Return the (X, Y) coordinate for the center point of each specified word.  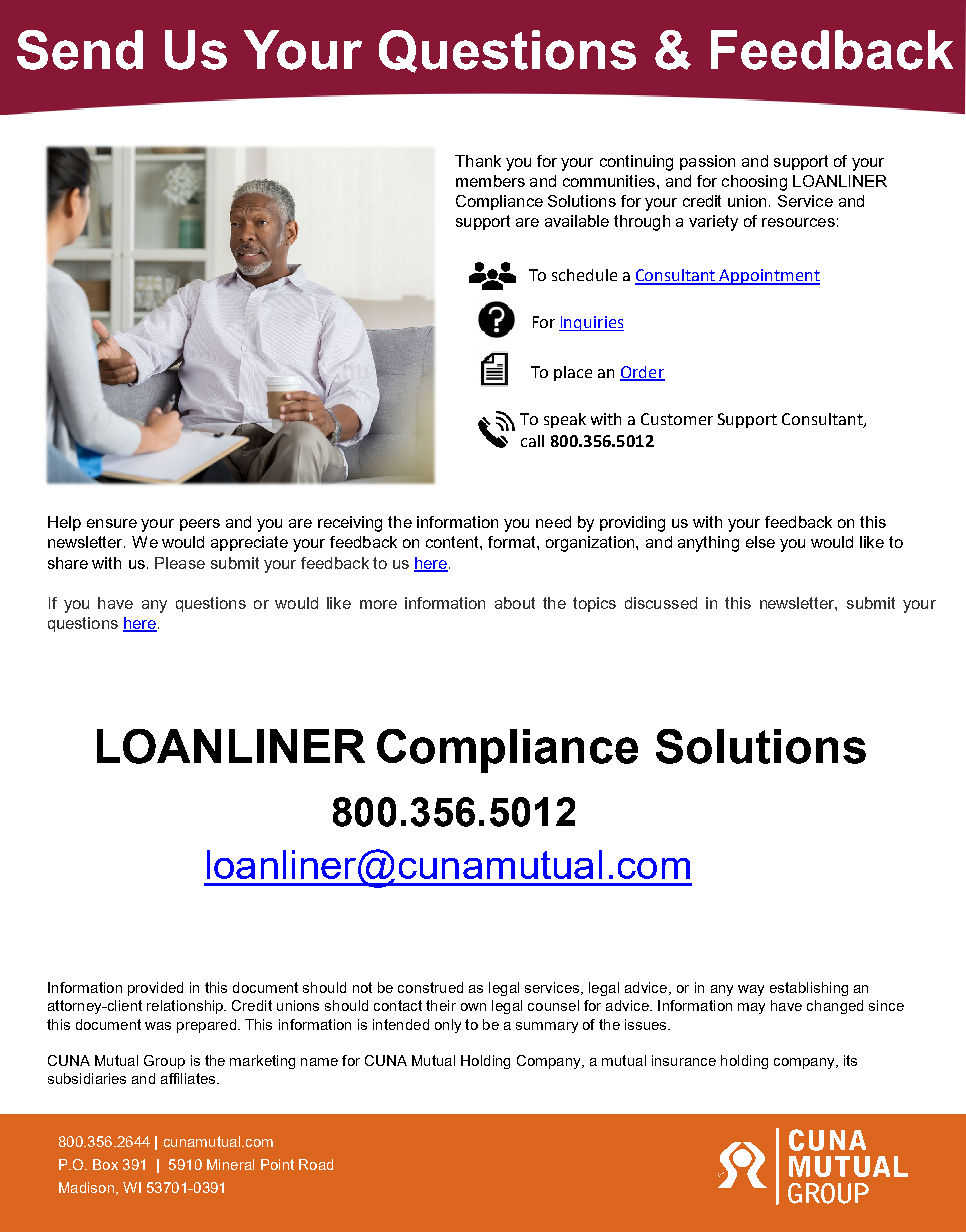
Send (80, 50)
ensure (112, 523)
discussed (661, 603)
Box (105, 1164)
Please (180, 563)
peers (200, 525)
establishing (809, 989)
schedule (584, 275)
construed (430, 987)
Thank (478, 161)
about (515, 603)
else (760, 542)
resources (798, 222)
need (553, 522)
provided (155, 989)
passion (707, 162)
